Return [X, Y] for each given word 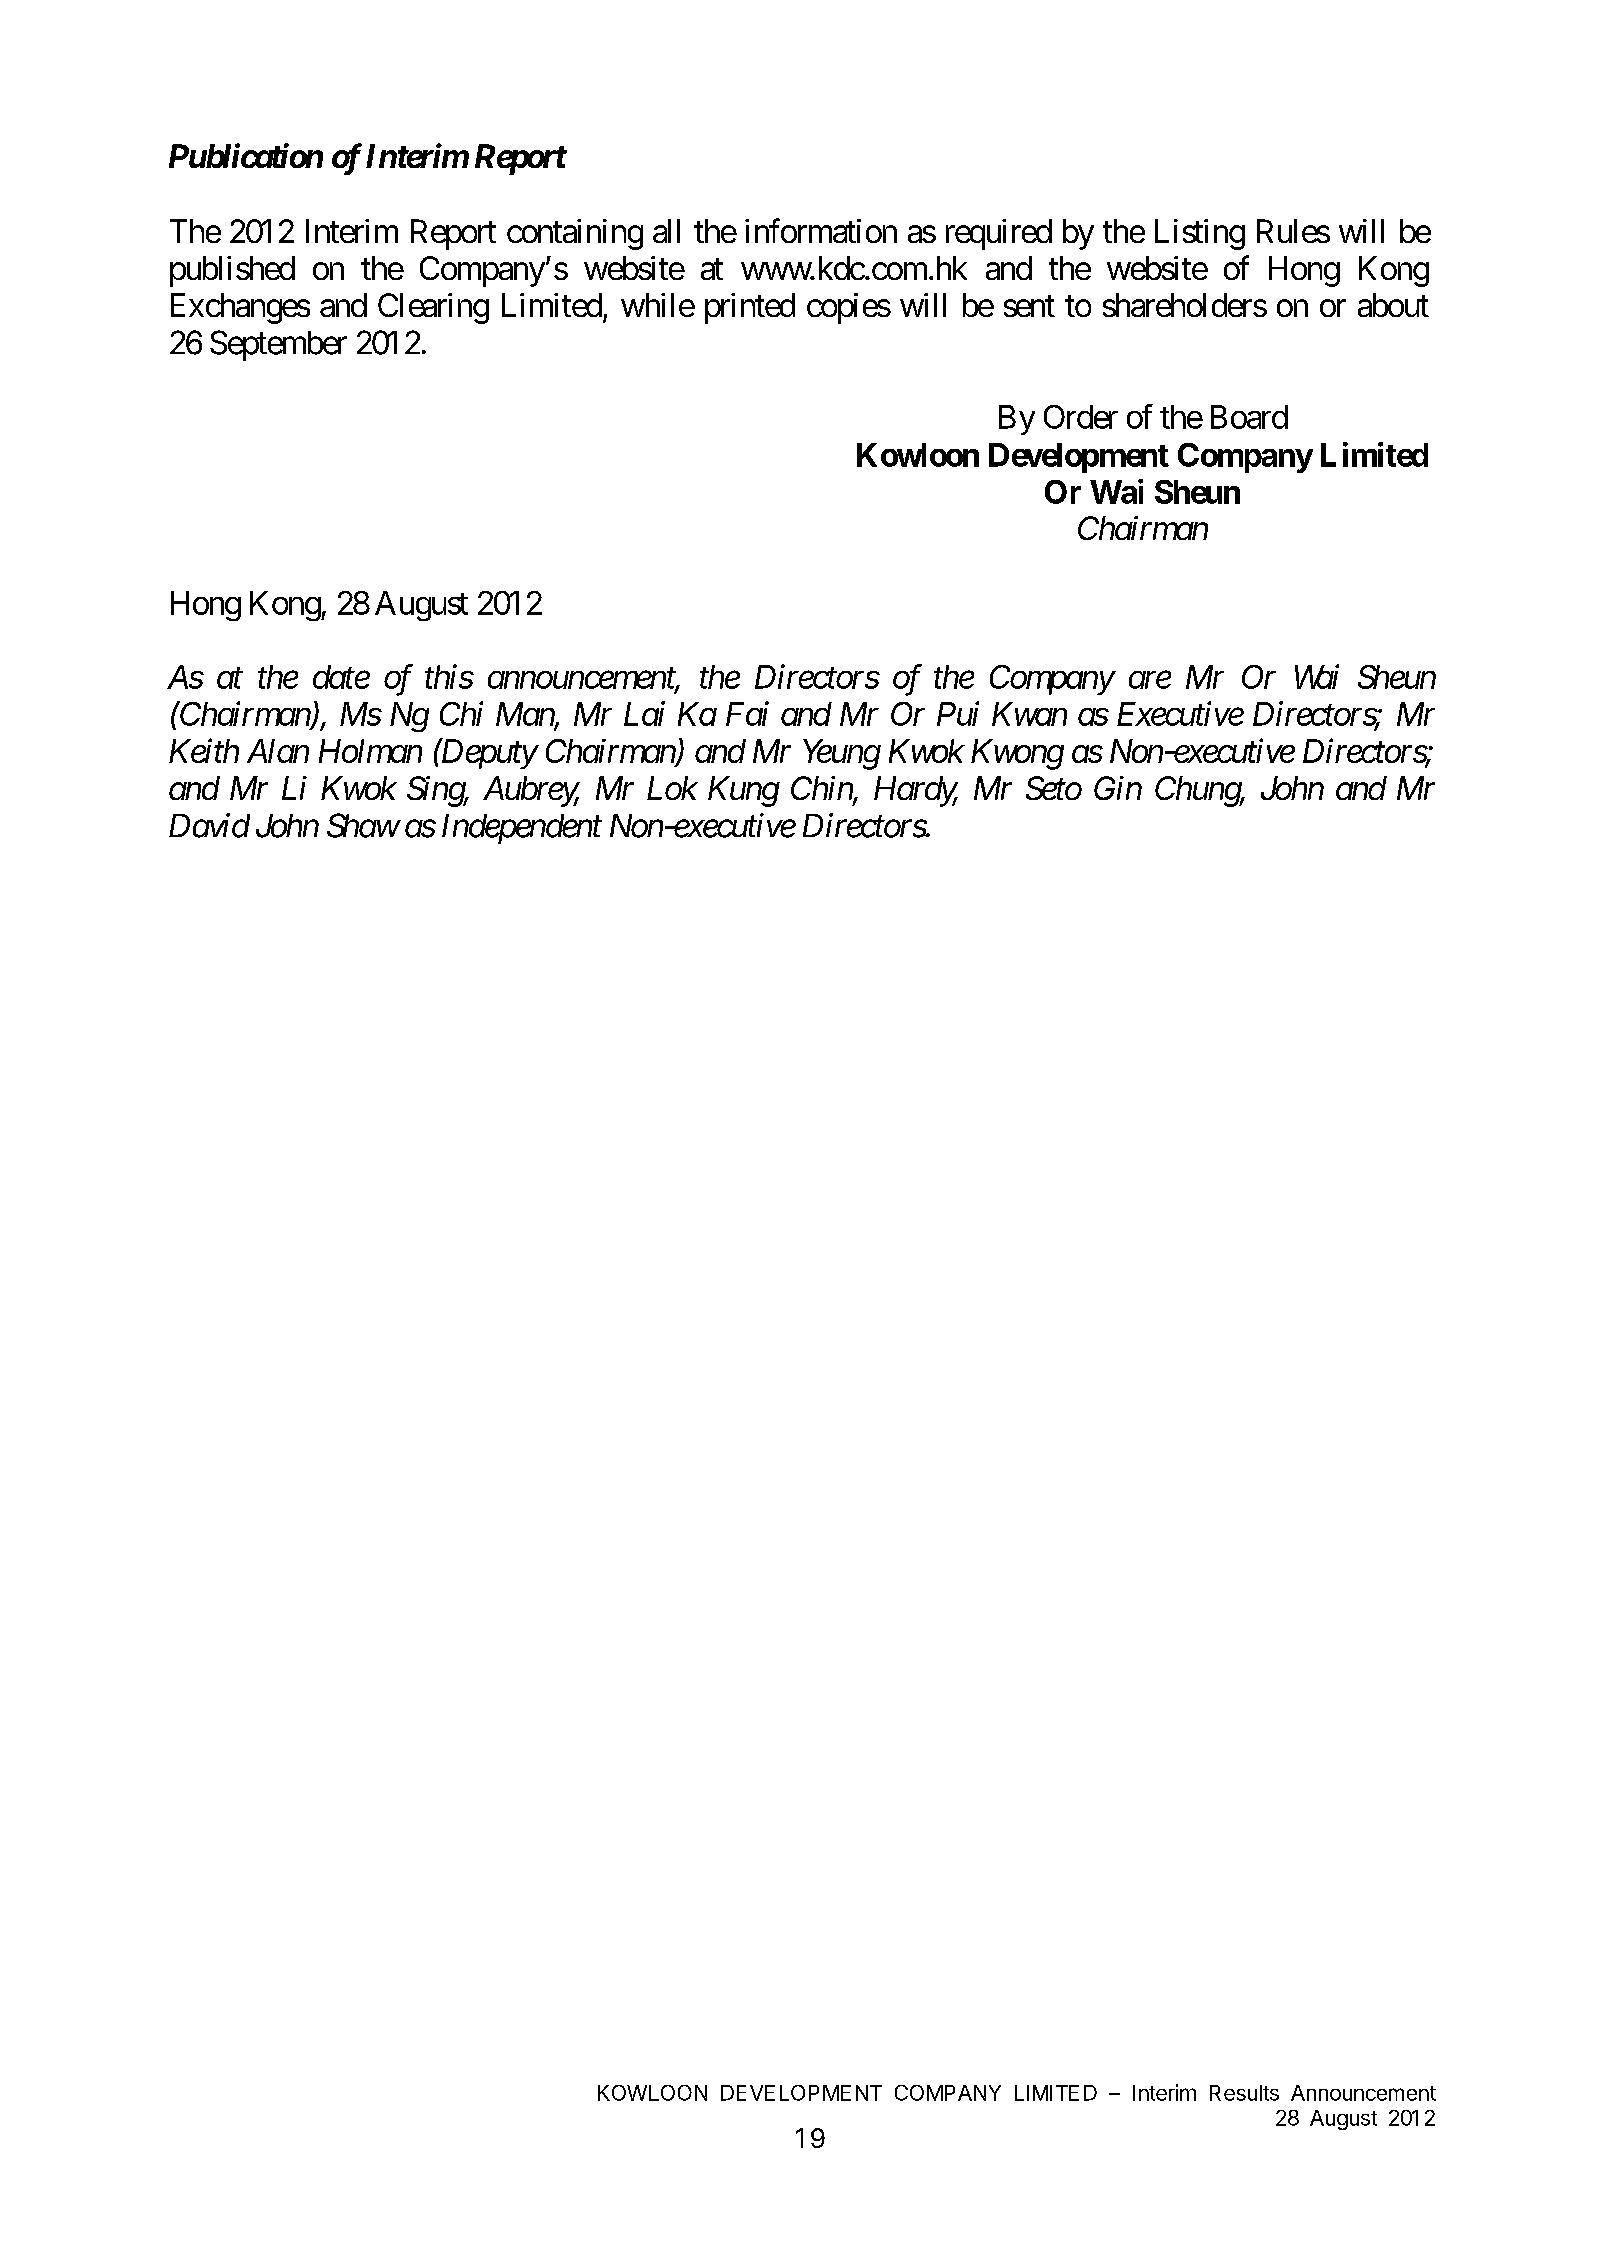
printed [750, 308]
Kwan [1029, 714]
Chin [822, 789]
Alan [278, 751]
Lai [644, 714]
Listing [1200, 234]
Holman [370, 751]
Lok [672, 788]
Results [1244, 2093]
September [278, 345]
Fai [747, 714]
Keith [204, 750]
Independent [522, 829]
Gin [1118, 788]
